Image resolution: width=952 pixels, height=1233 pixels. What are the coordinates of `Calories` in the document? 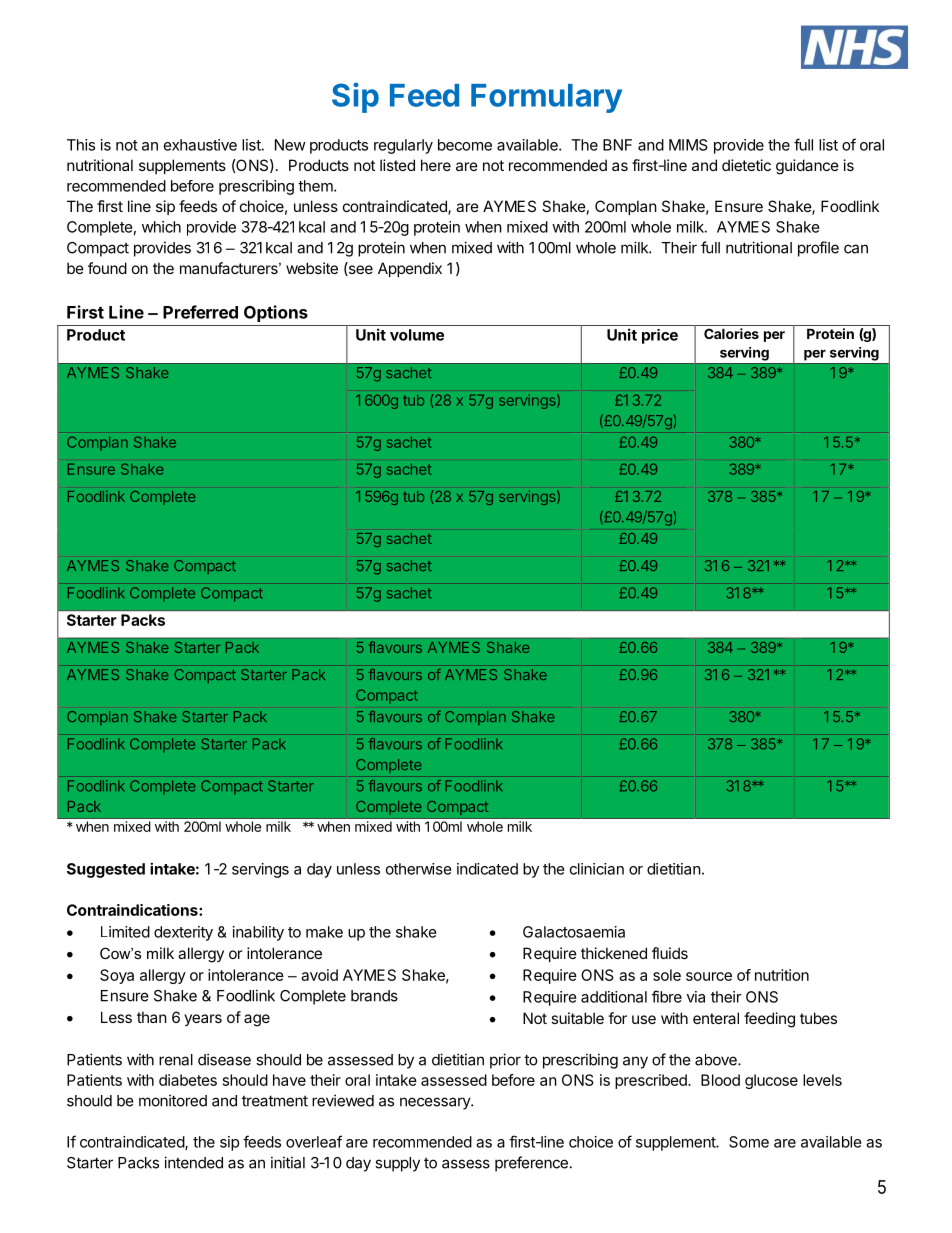 It's located at (731, 333).
